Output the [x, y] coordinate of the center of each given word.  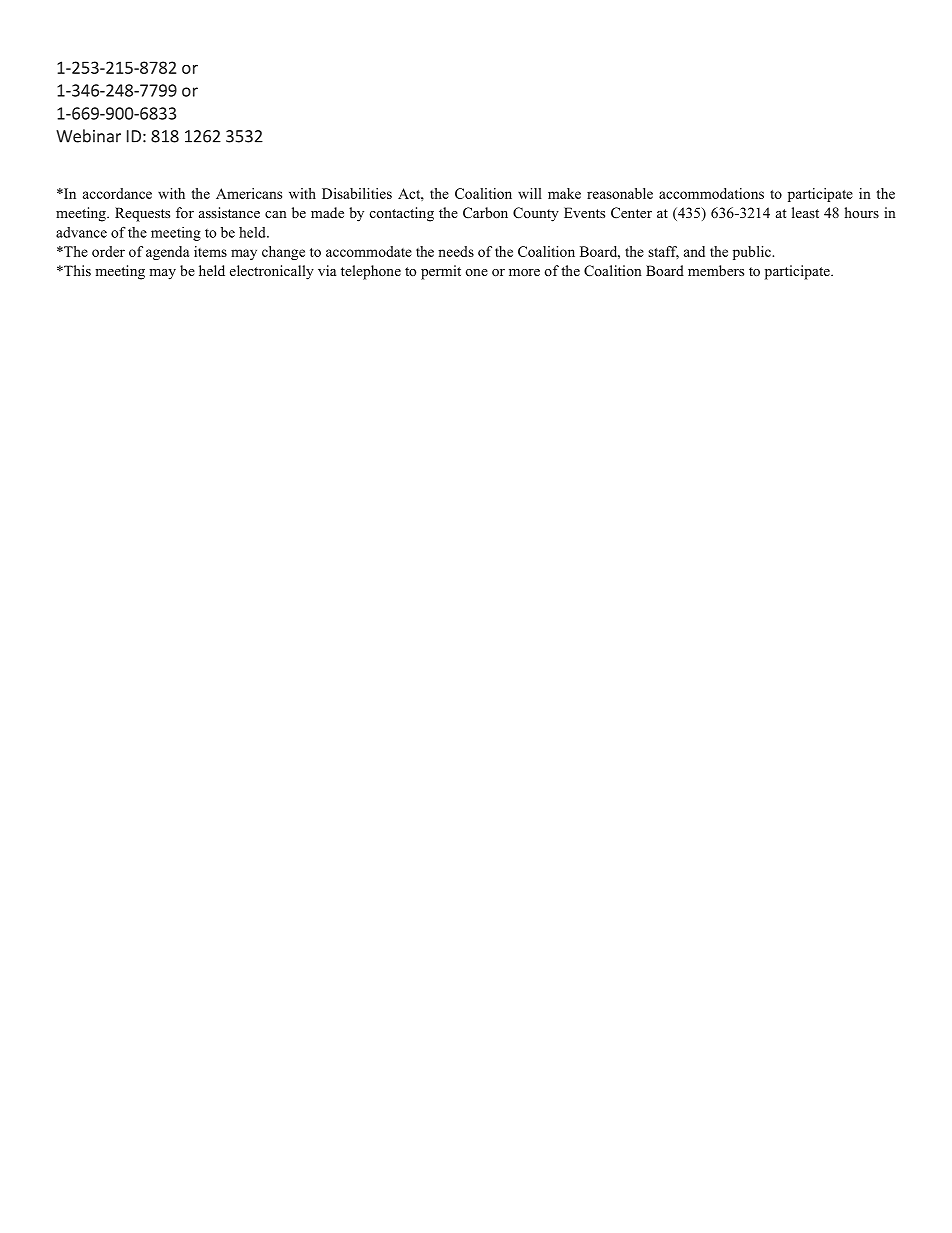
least [805, 212]
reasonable [620, 193]
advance [81, 232]
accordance [117, 193]
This [76, 270]
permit [441, 272]
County [536, 214]
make [564, 193]
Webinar [88, 136]
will [530, 193]
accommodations [711, 193]
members [716, 270]
